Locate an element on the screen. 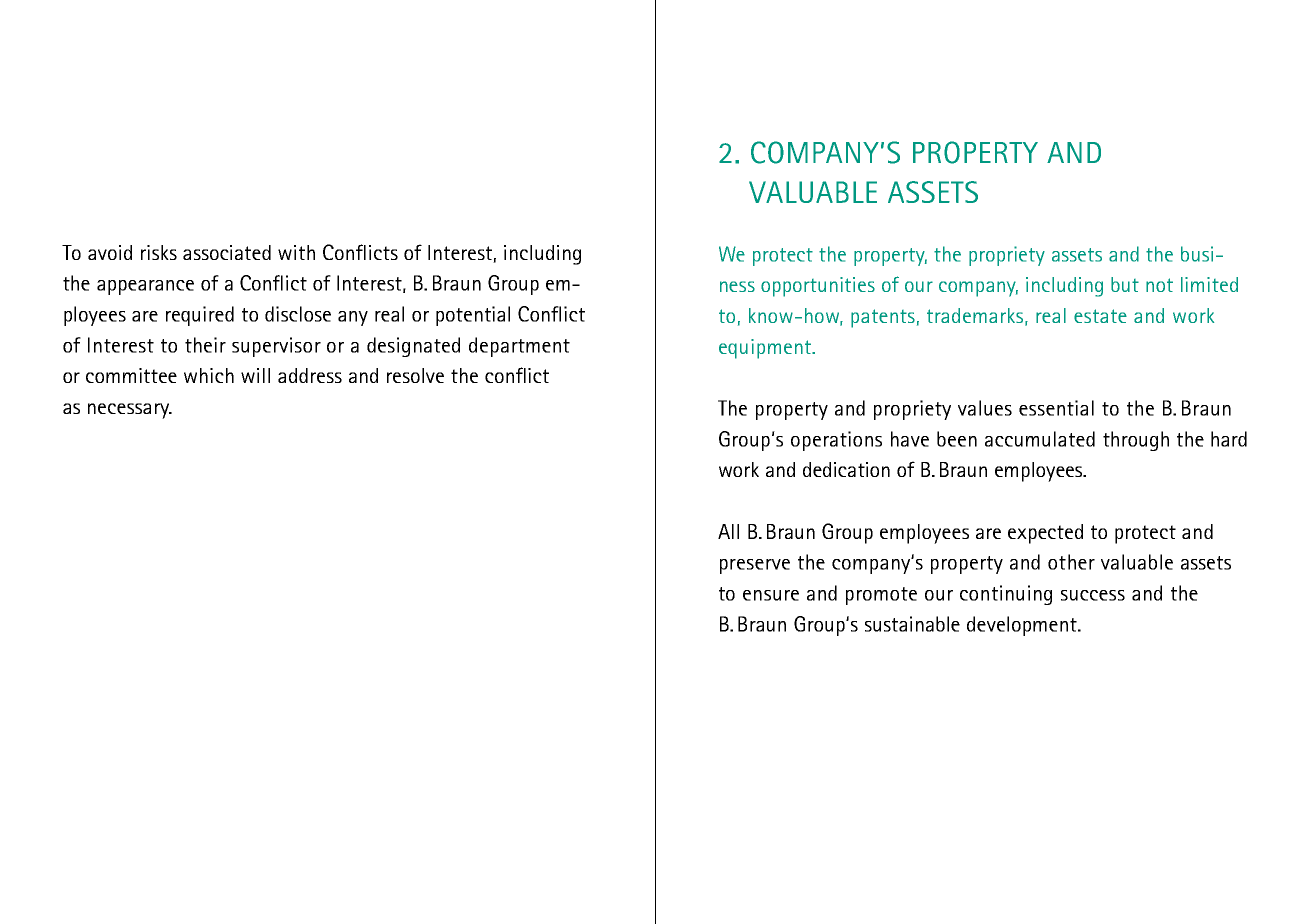 The height and width of the screenshot is (924, 1311). through is located at coordinates (1136, 441).
